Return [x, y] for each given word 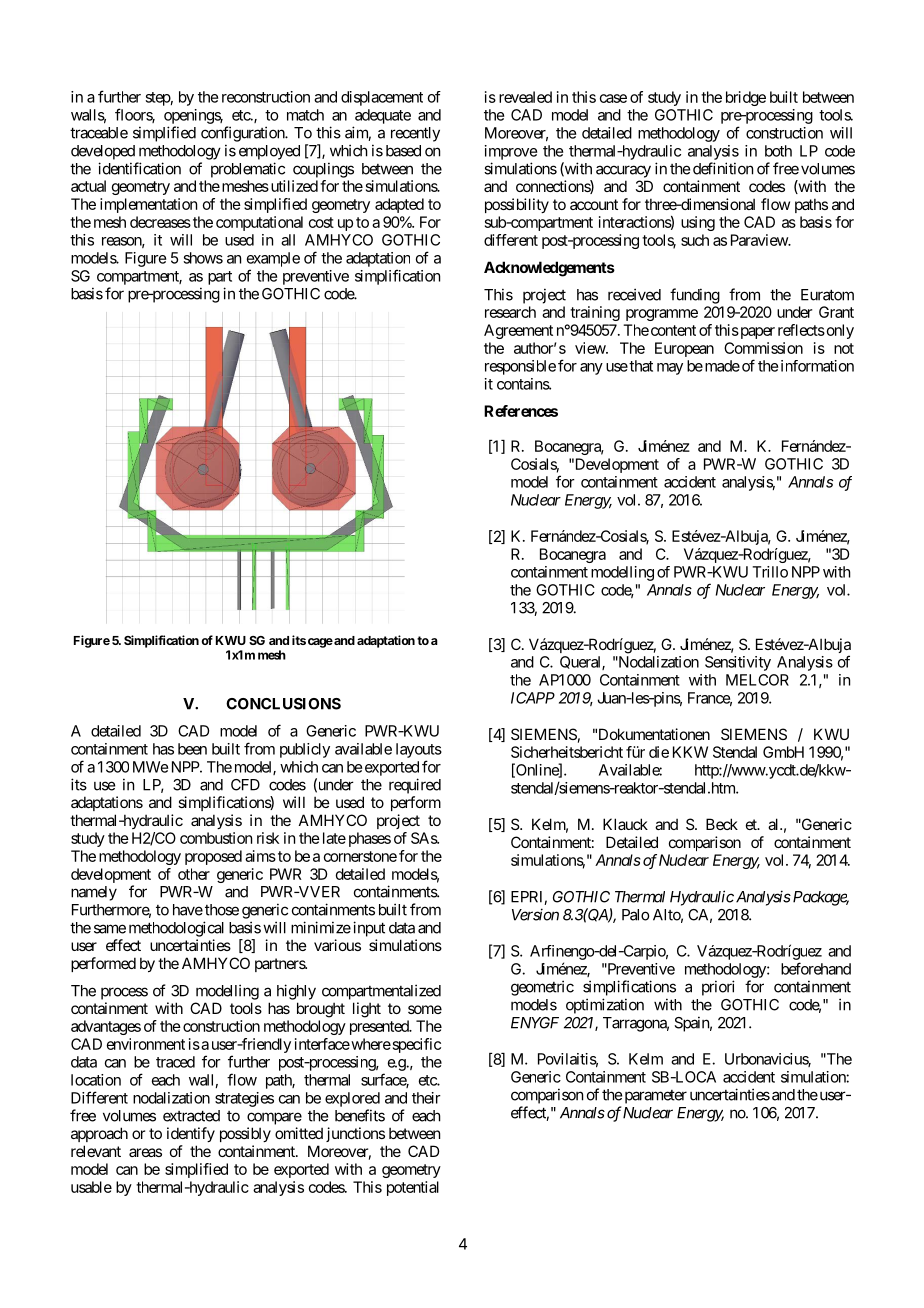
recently [415, 134]
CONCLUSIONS [283, 704]
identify [191, 1134]
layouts [419, 750]
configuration [243, 134]
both [778, 151]
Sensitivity [738, 663]
